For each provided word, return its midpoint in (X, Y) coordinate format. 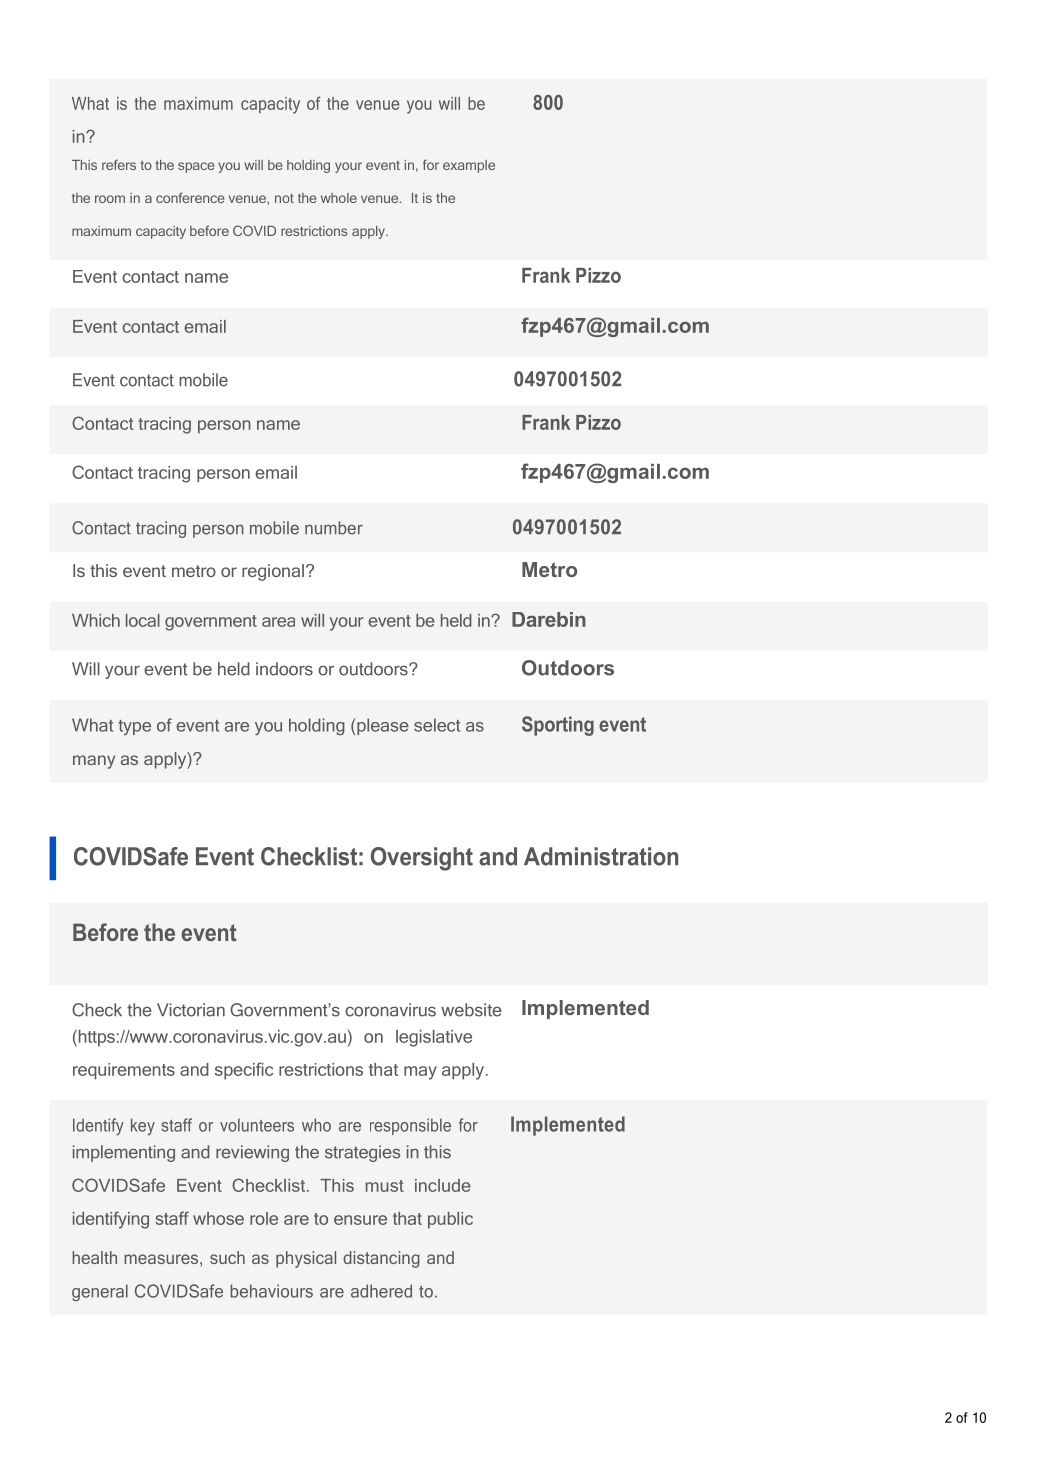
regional (273, 572)
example (469, 166)
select (437, 725)
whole (339, 198)
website (471, 1010)
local (143, 620)
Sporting (558, 726)
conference (190, 197)
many (94, 762)
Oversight (422, 859)
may (420, 1073)
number (334, 528)
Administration (601, 856)
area (278, 622)
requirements (124, 1071)
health (94, 1257)
